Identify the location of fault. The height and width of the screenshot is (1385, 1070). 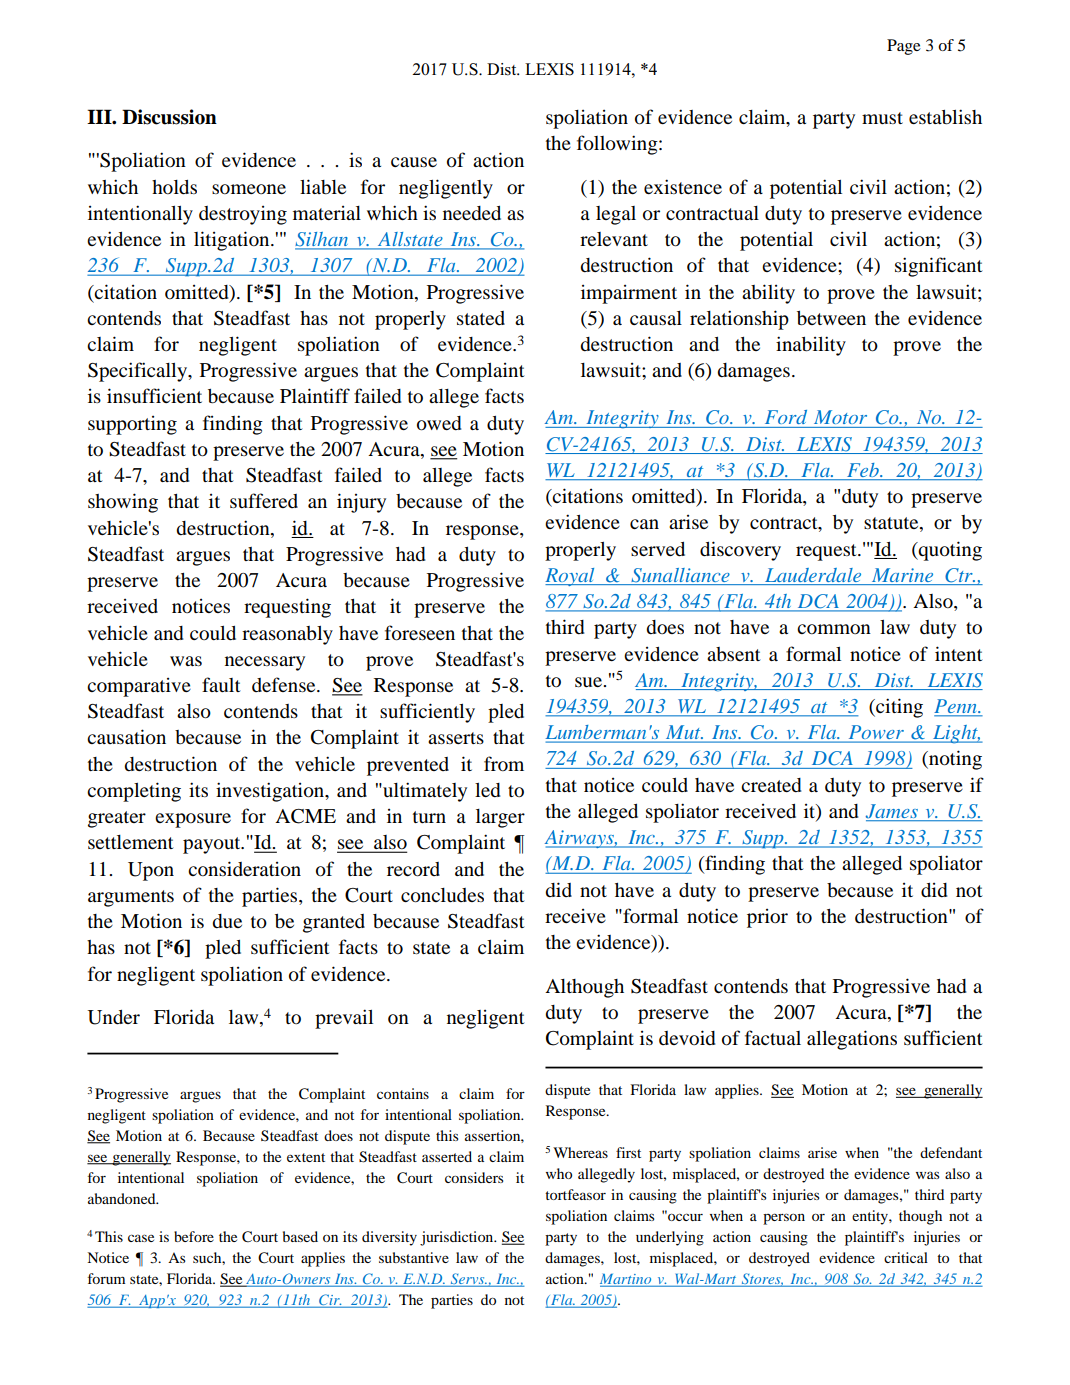
(221, 684).
